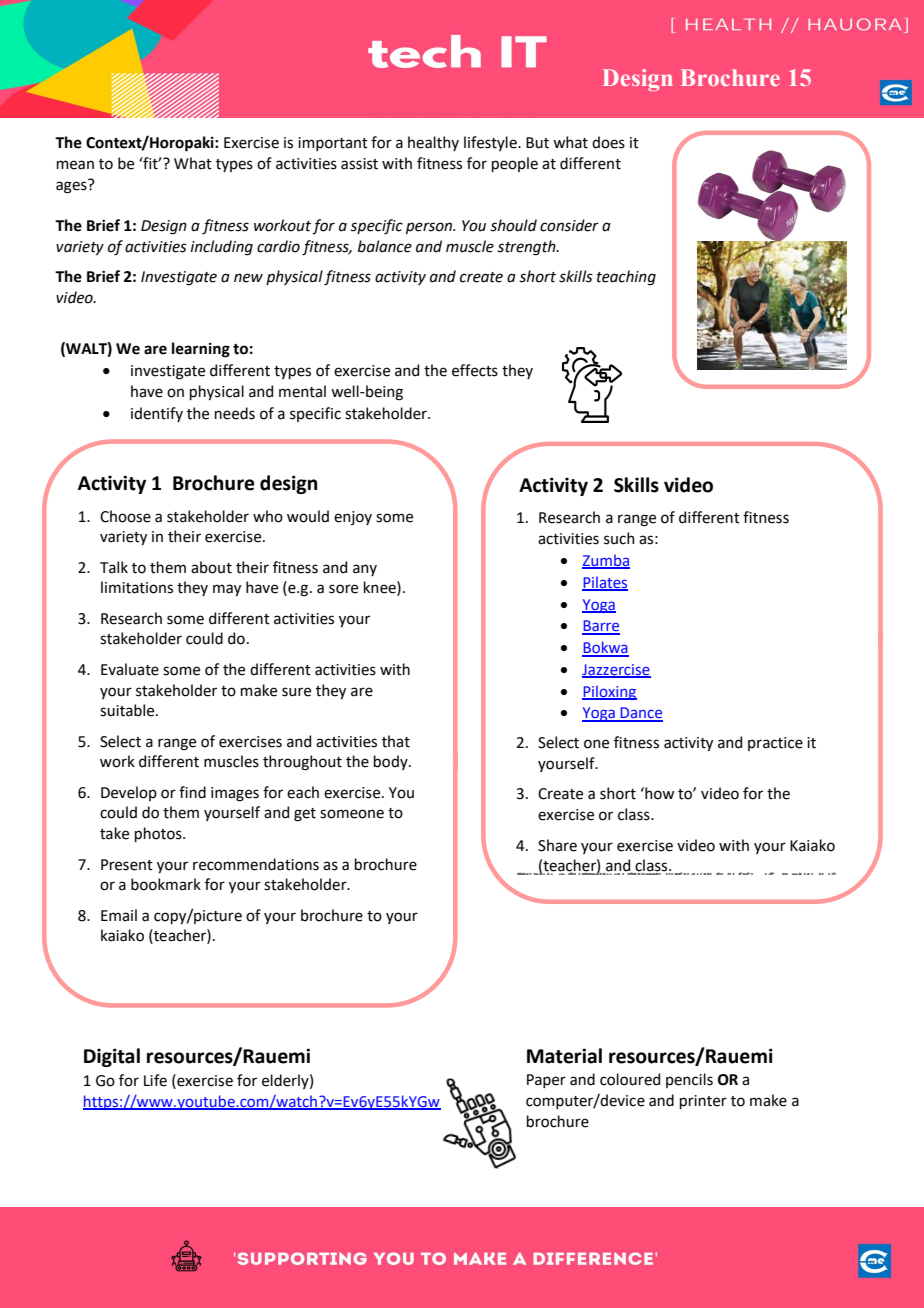 Image resolution: width=924 pixels, height=1308 pixels. I want to click on Barre, so click(601, 627).
